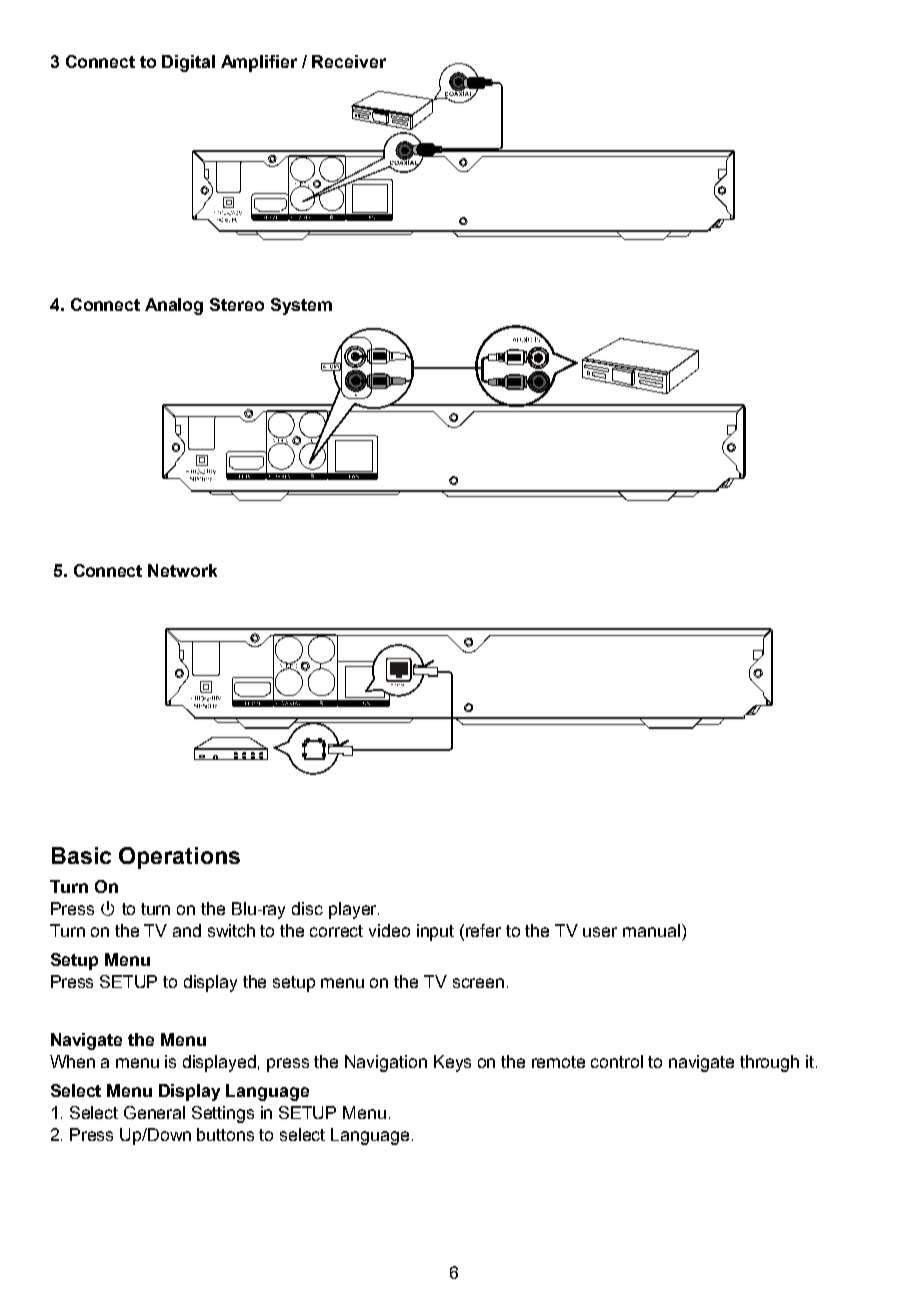 The width and height of the document is (908, 1316). Describe the element at coordinates (651, 930) in the document. I see `manual` at that location.
